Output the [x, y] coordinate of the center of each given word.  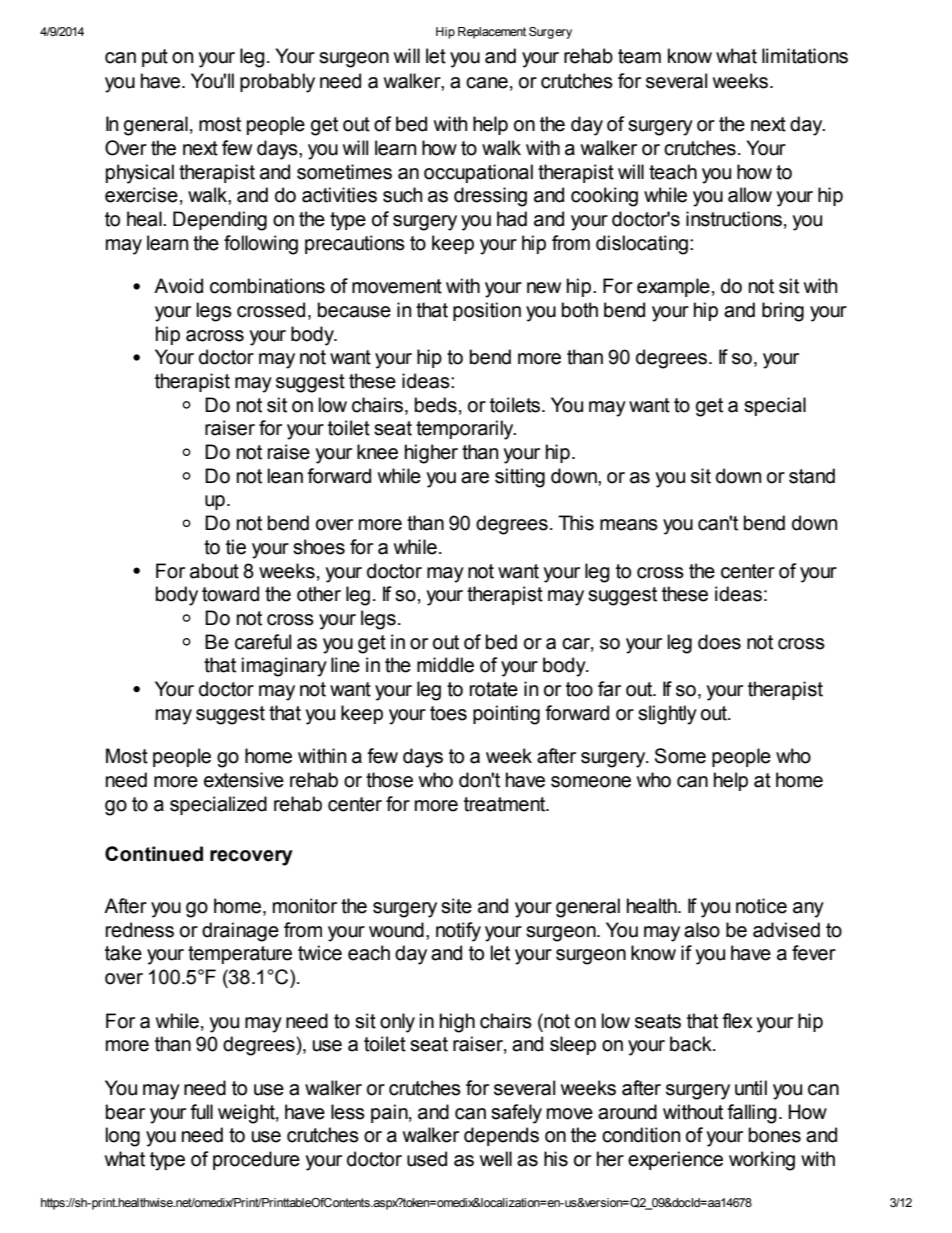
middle [445, 665]
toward [230, 594]
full [201, 1112]
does [719, 642]
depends [501, 1136]
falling [752, 1114]
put [155, 58]
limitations [805, 56]
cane [487, 83]
